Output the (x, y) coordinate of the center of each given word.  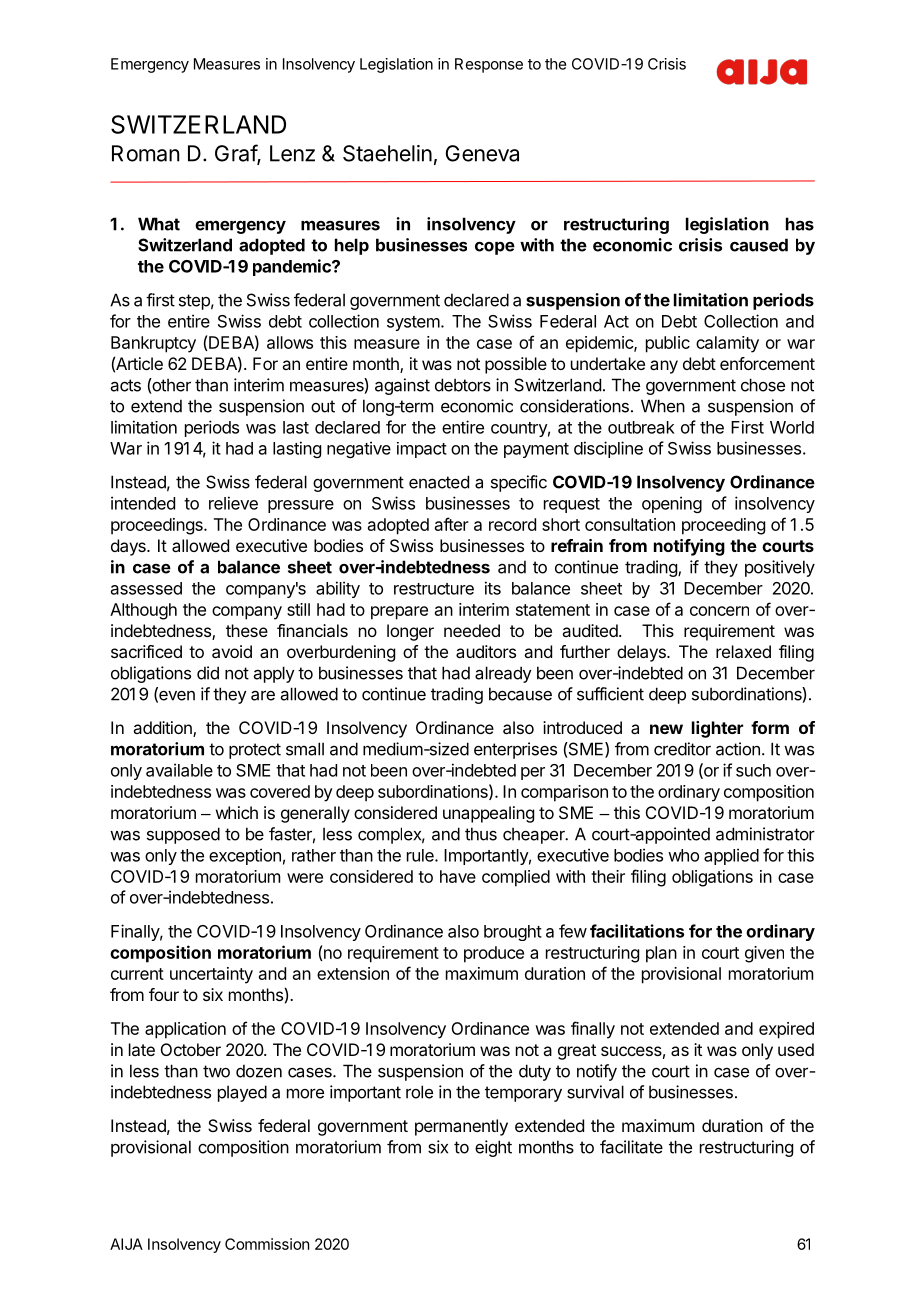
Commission (267, 1244)
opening (672, 504)
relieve (233, 503)
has (800, 224)
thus (481, 834)
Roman (146, 153)
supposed (183, 835)
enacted (439, 482)
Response (489, 65)
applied (731, 856)
